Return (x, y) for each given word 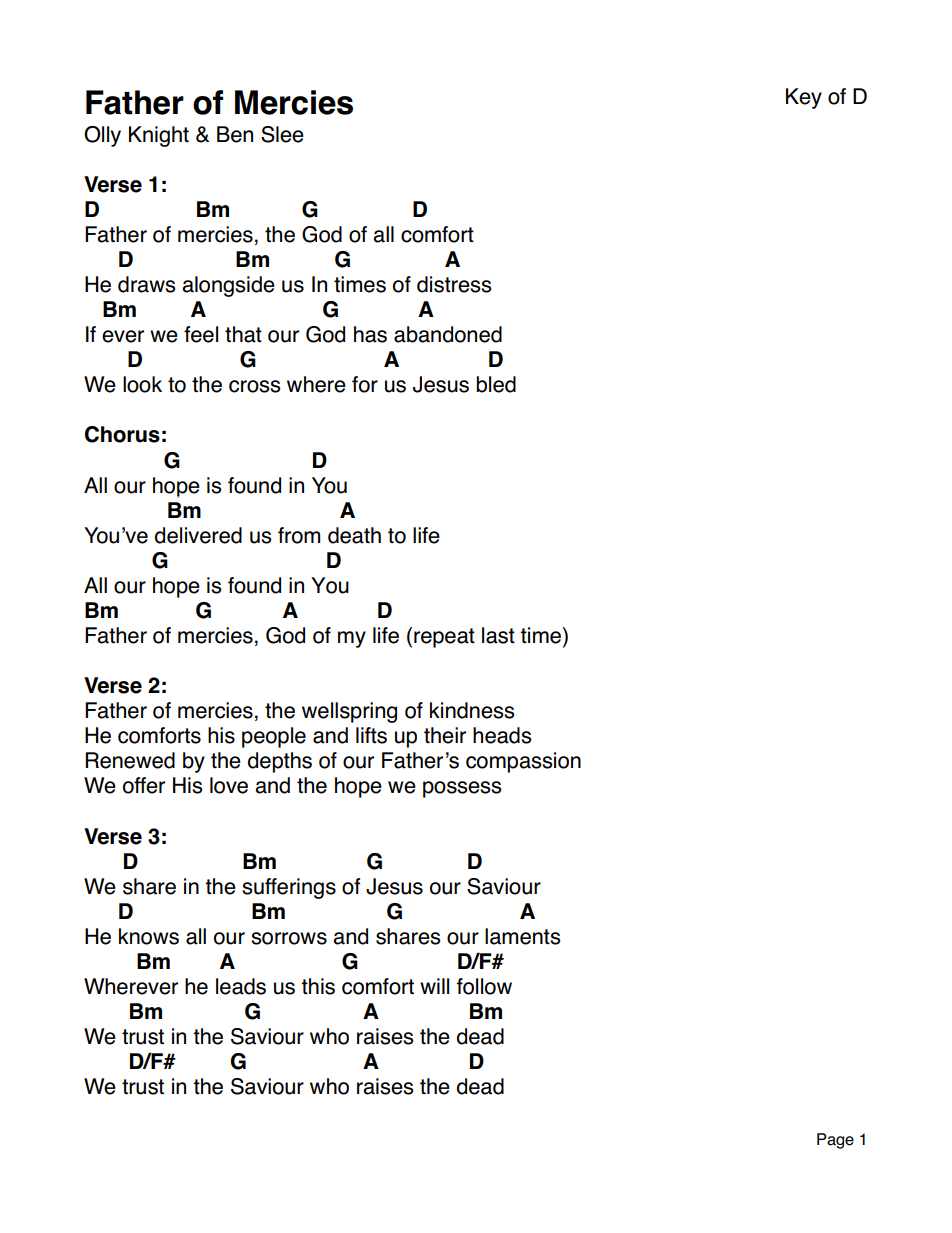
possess (462, 789)
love (229, 785)
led (502, 384)
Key (804, 98)
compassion (523, 762)
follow (484, 986)
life (426, 535)
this (318, 986)
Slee (282, 134)
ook (144, 384)
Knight (159, 136)
